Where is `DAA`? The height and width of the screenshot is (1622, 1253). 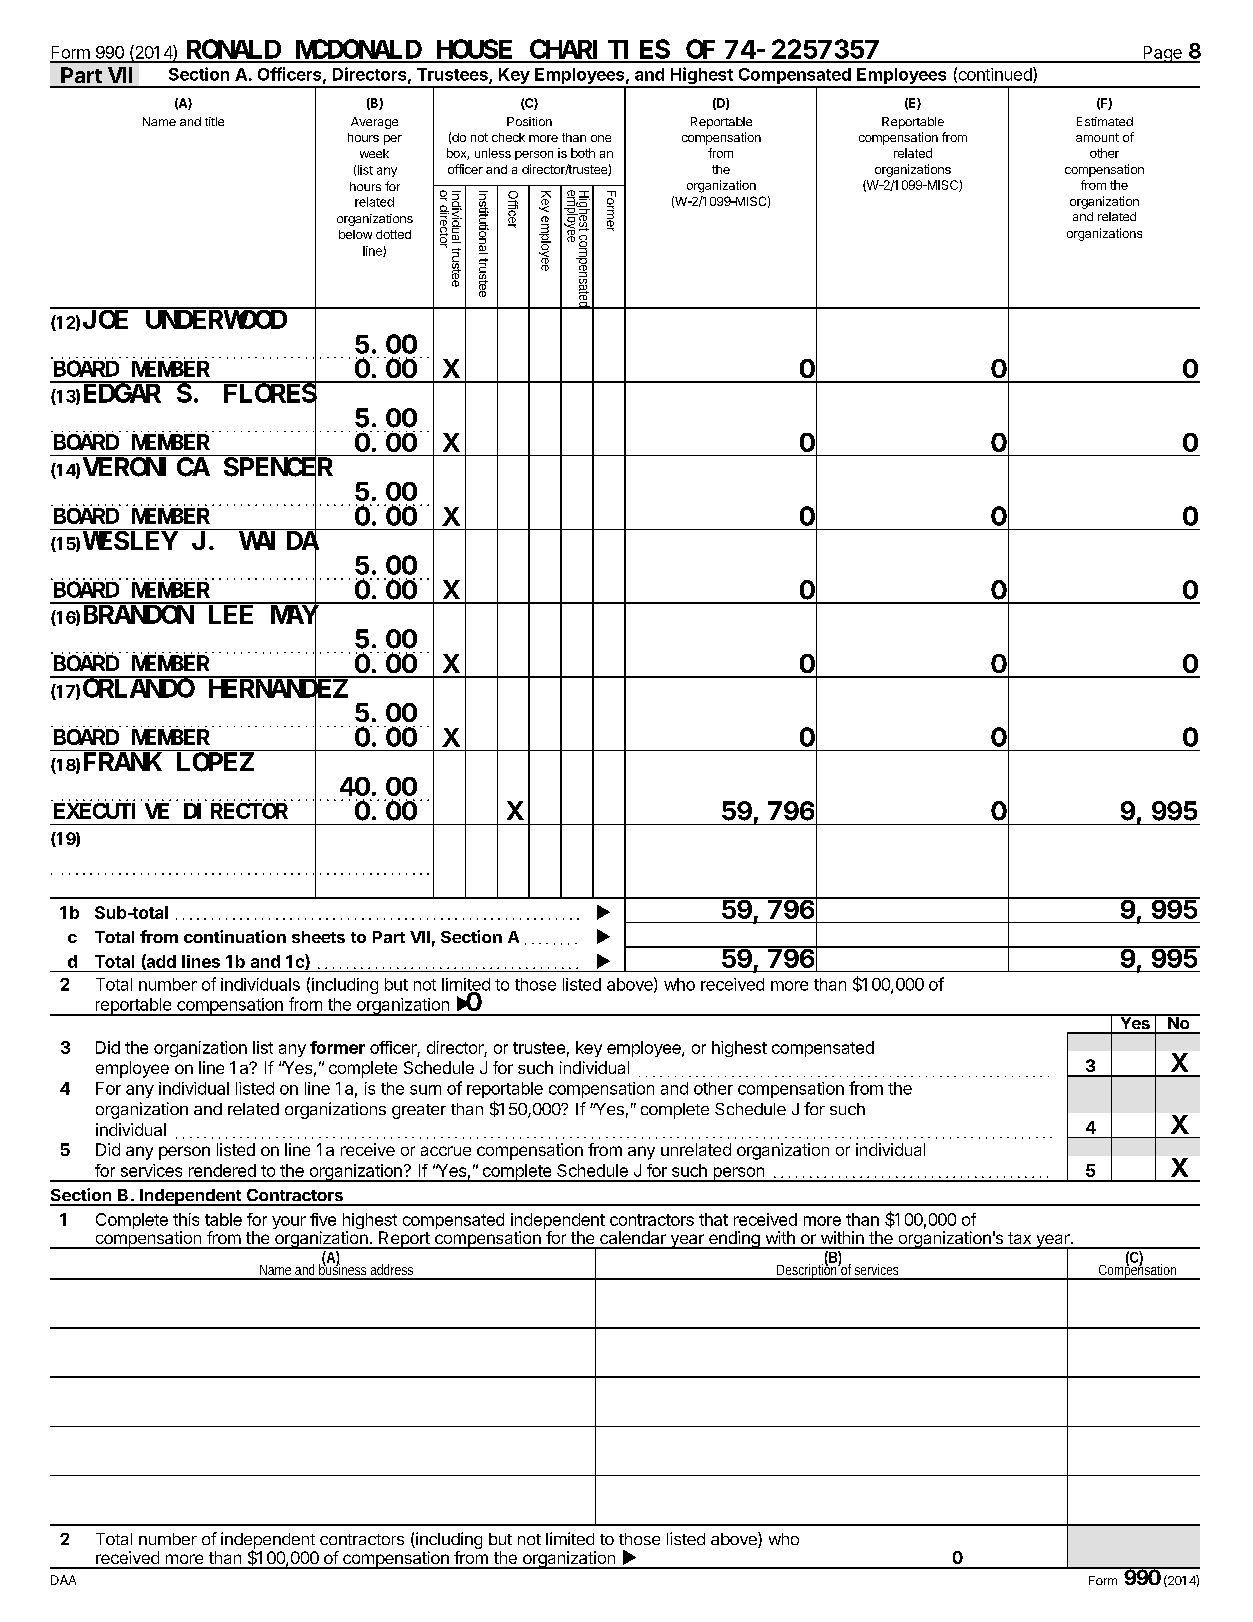 DAA is located at coordinates (63, 1580).
